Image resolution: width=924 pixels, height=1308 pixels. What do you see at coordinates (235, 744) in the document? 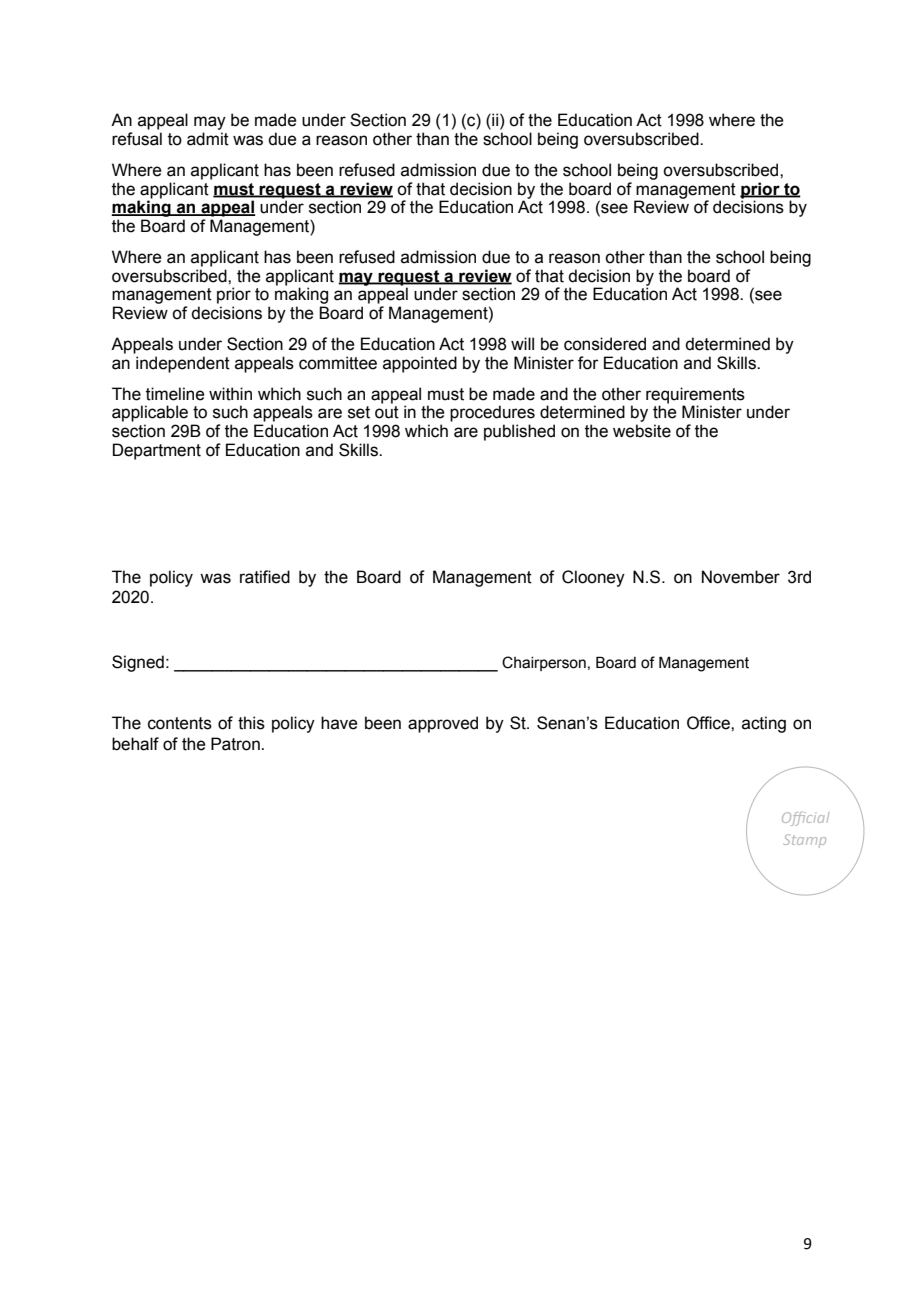
I see `Patron` at bounding box center [235, 744].
